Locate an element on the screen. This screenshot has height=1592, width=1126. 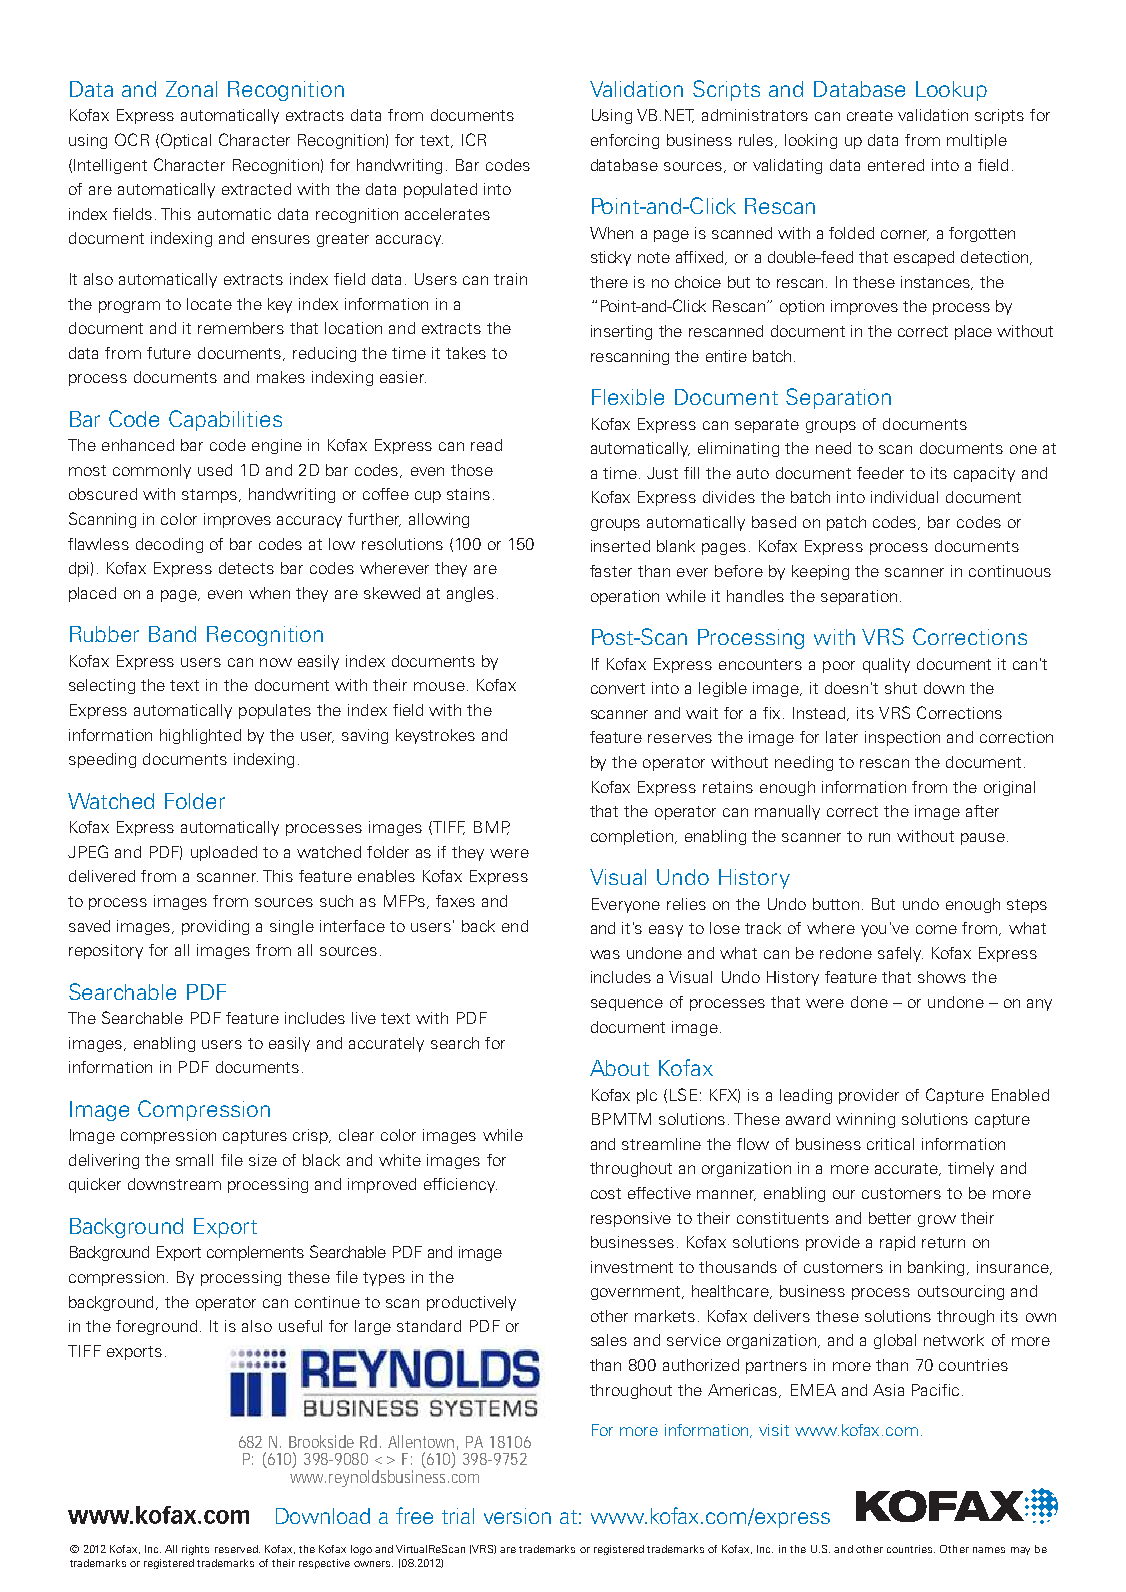
uploaded is located at coordinates (224, 853).
